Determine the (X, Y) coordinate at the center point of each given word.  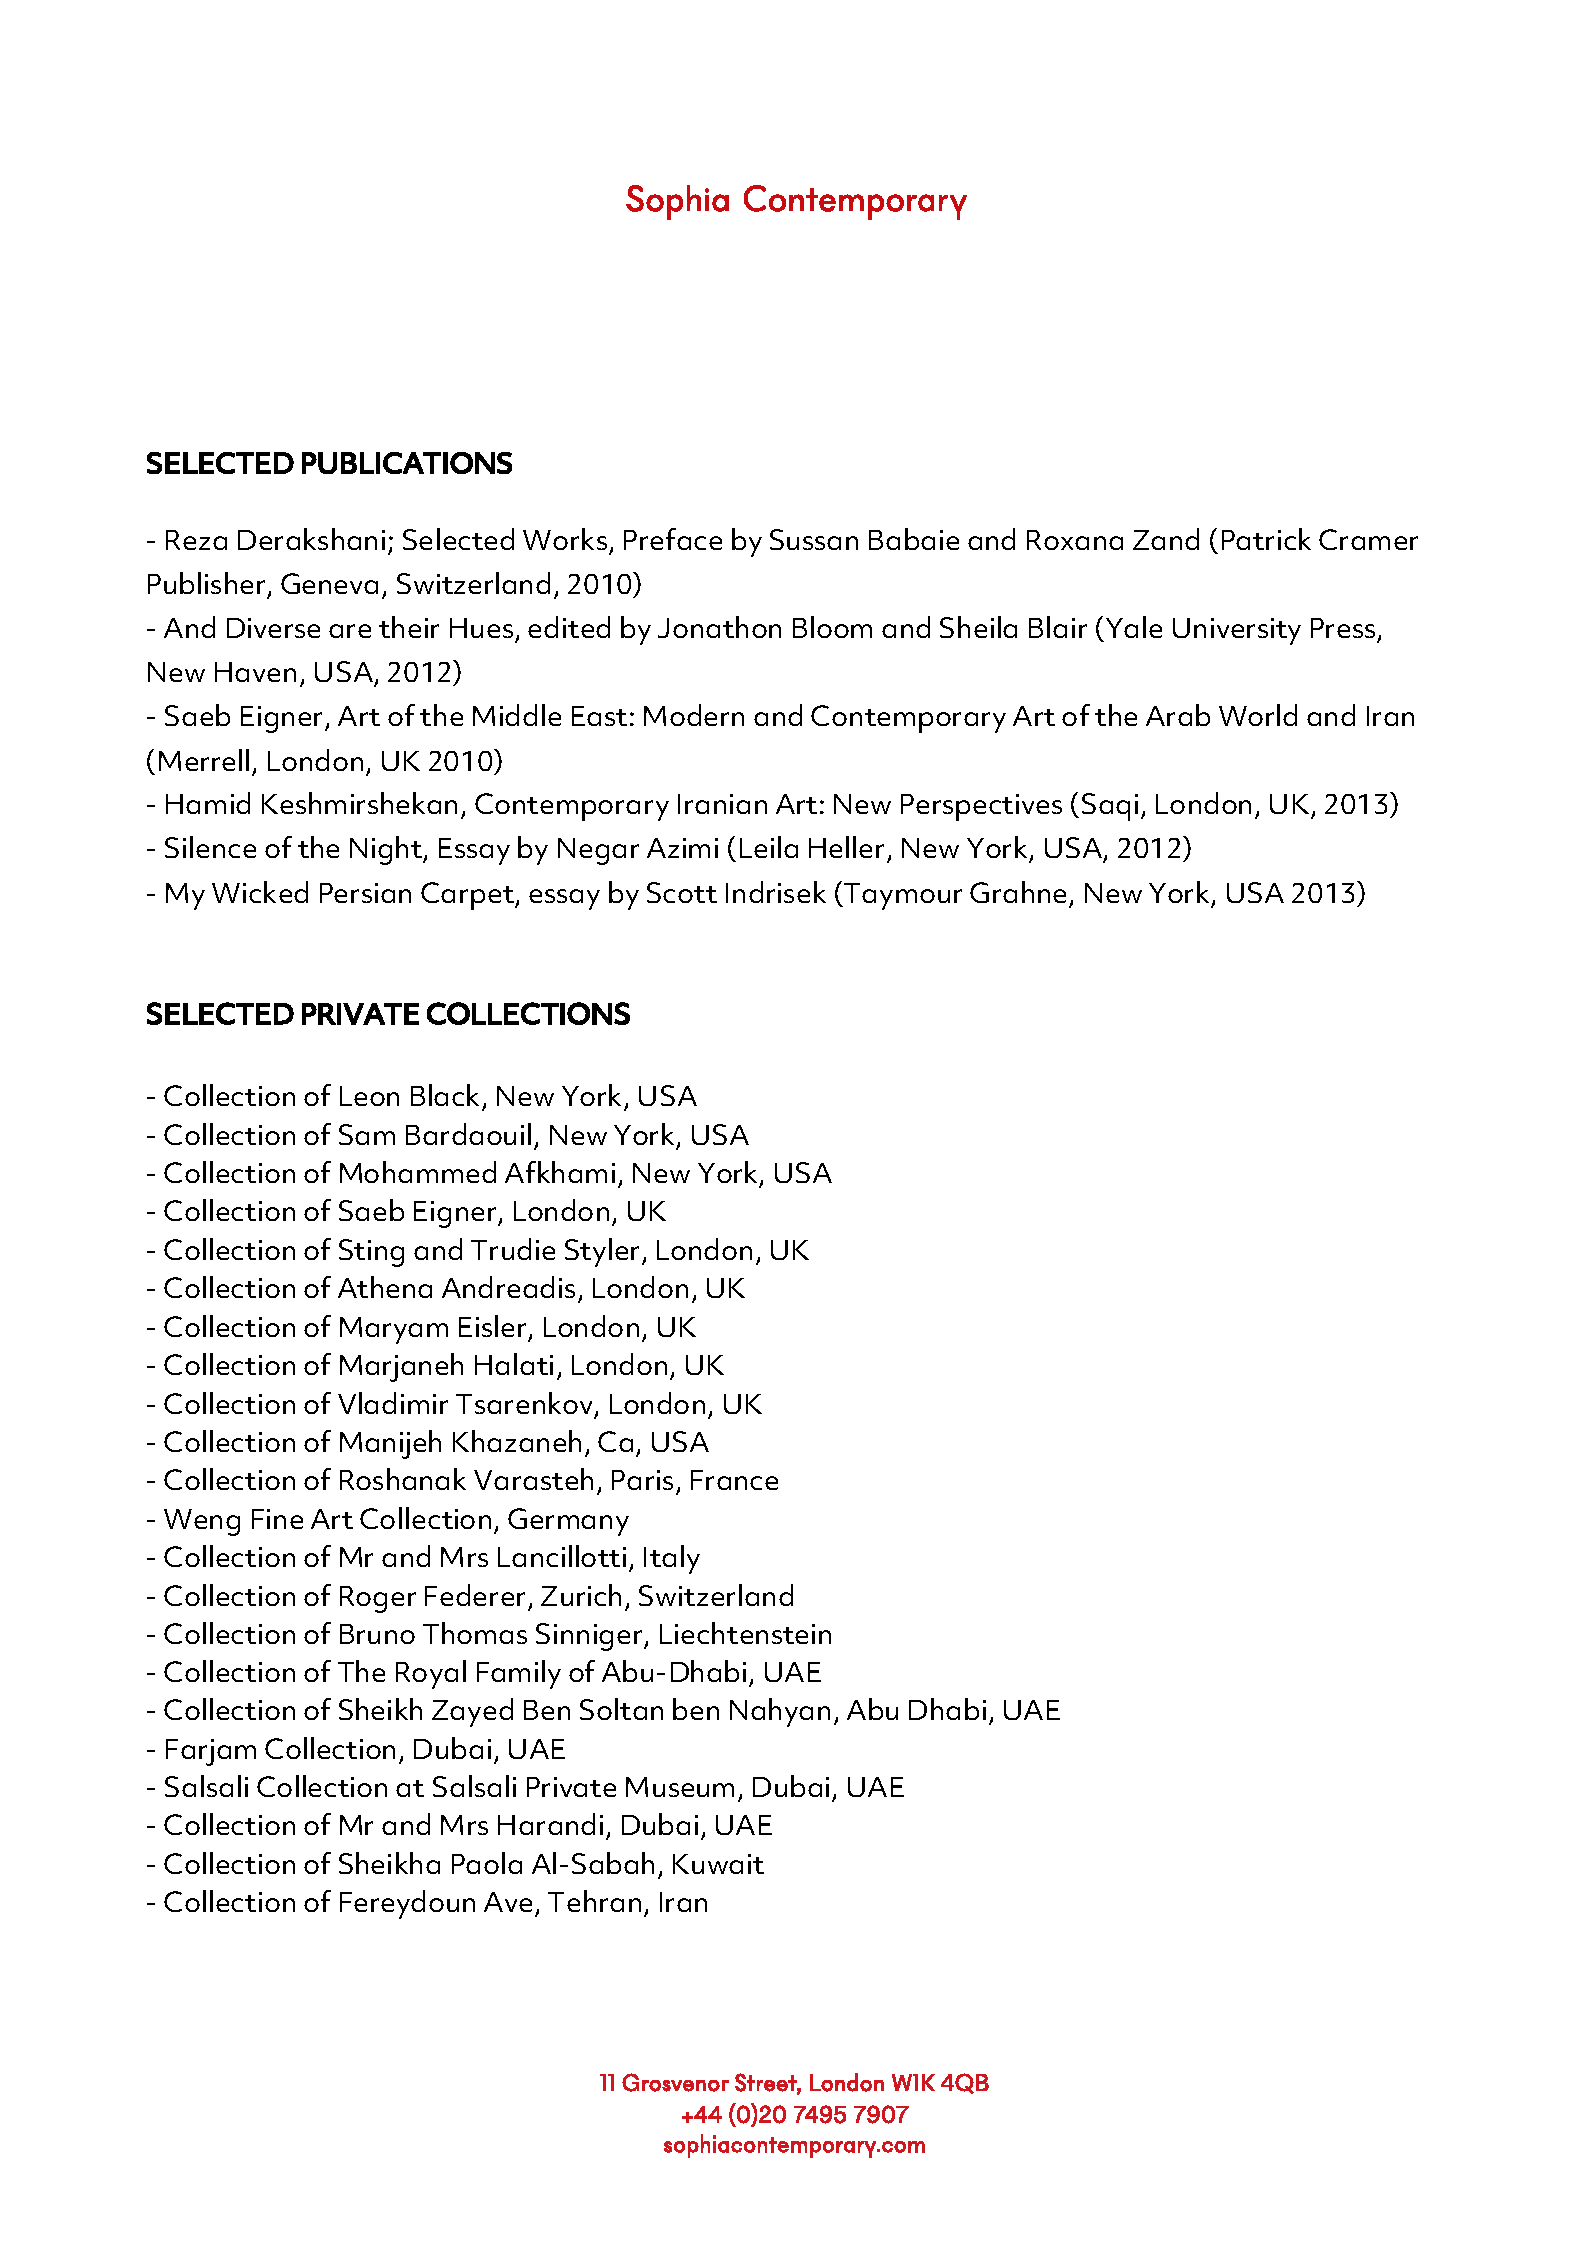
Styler (602, 1252)
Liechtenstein (745, 1633)
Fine (277, 1519)
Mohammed (418, 1172)
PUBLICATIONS (407, 463)
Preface (673, 539)
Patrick (1266, 539)
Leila (769, 847)
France (734, 1480)
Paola (487, 1863)
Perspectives (981, 807)
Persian (365, 893)
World (1258, 715)
